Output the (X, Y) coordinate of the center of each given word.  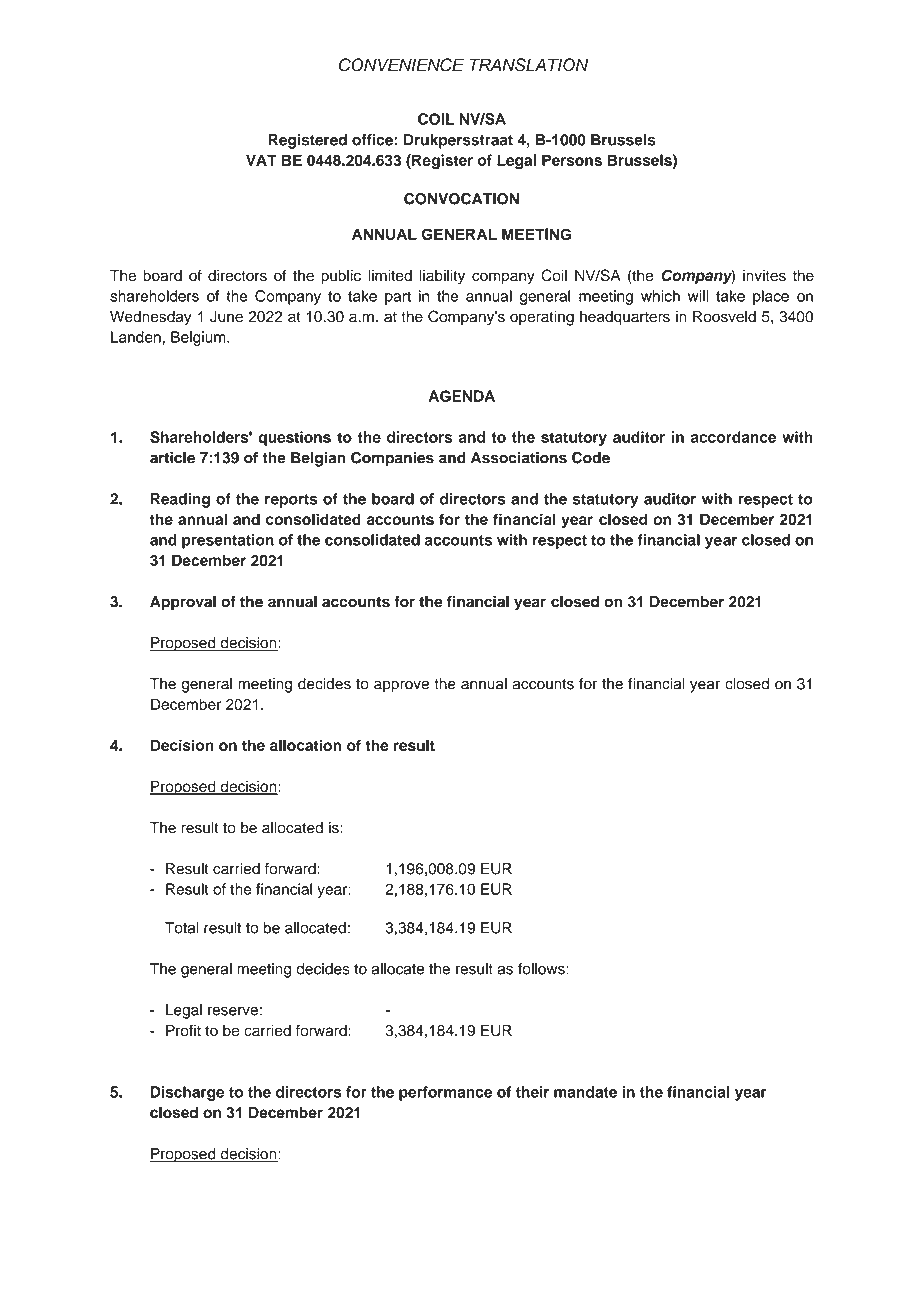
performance (445, 1093)
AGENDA (462, 396)
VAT (261, 160)
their (532, 1092)
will (698, 296)
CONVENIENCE (401, 65)
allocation (305, 745)
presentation (228, 541)
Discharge (187, 1093)
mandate (585, 1092)
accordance (733, 437)
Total (182, 928)
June (226, 317)
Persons (572, 160)
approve (401, 686)
